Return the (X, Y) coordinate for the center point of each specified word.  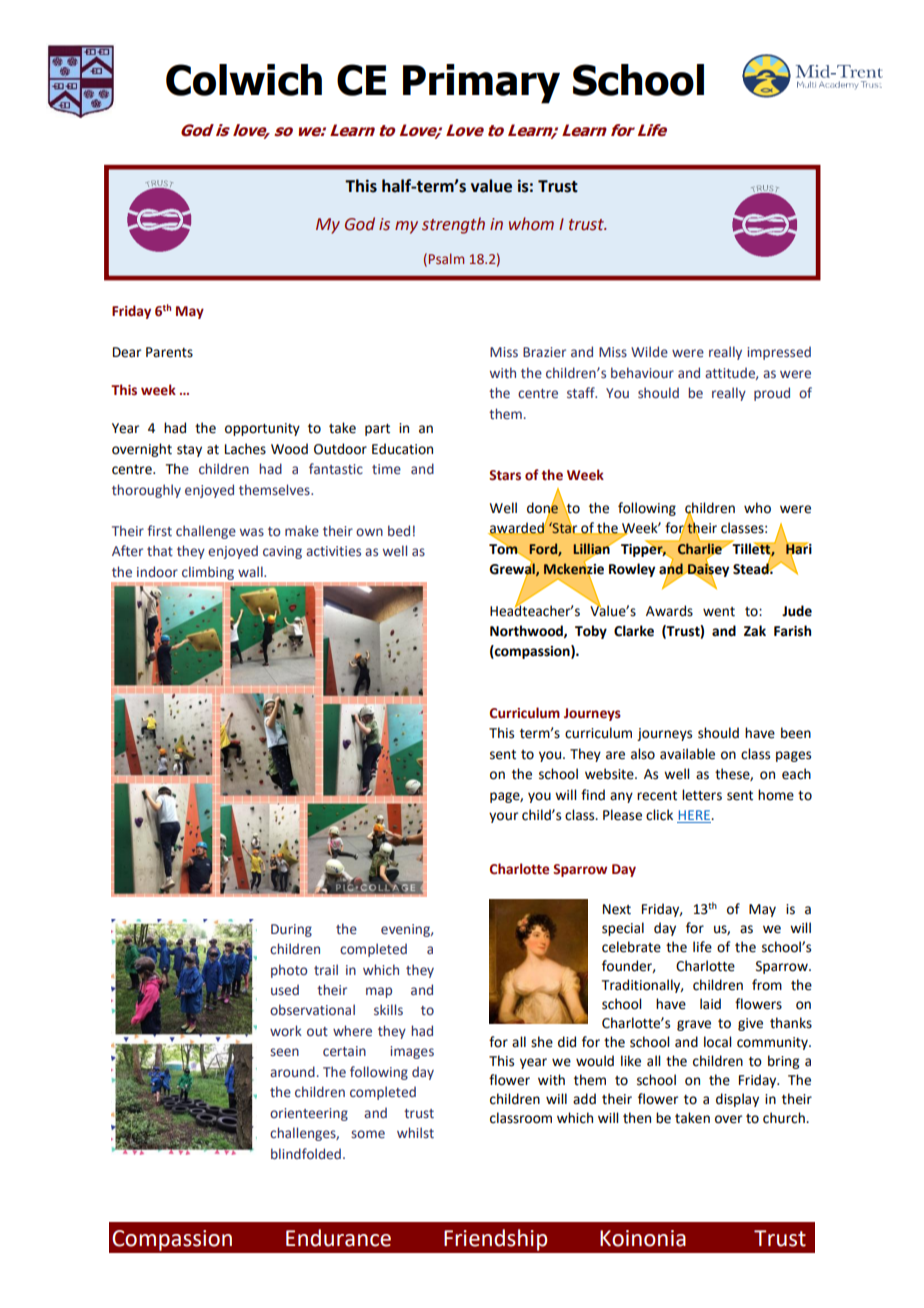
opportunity (262, 429)
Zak (755, 630)
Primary (481, 84)
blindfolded (306, 1153)
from (767, 985)
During (291, 930)
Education (402, 449)
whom (531, 224)
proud (772, 394)
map (379, 992)
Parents (169, 352)
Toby (591, 632)
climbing (208, 573)
